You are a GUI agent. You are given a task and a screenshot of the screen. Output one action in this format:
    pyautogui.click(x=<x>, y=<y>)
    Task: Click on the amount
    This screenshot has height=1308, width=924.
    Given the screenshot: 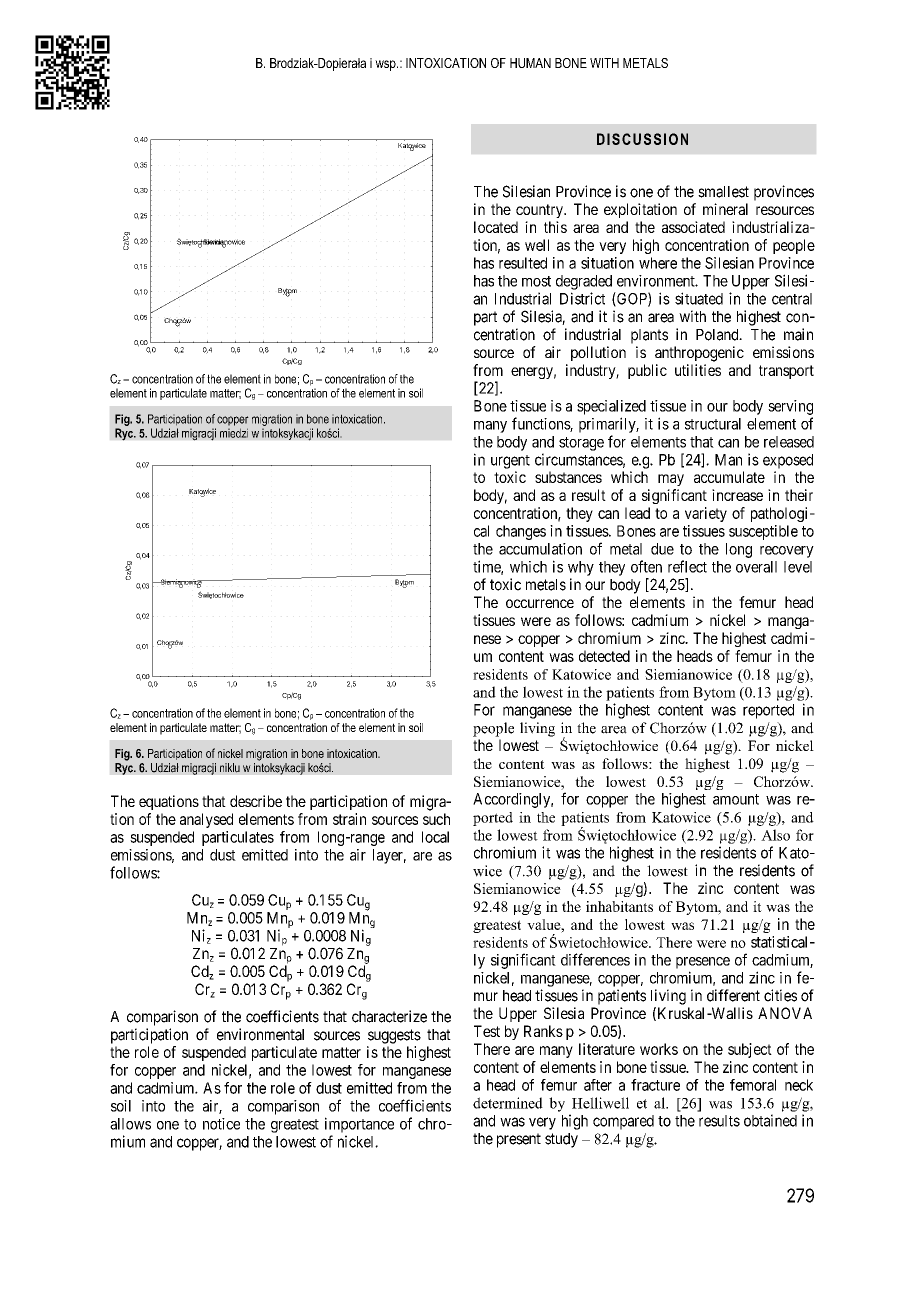 What is the action you would take?
    pyautogui.click(x=736, y=799)
